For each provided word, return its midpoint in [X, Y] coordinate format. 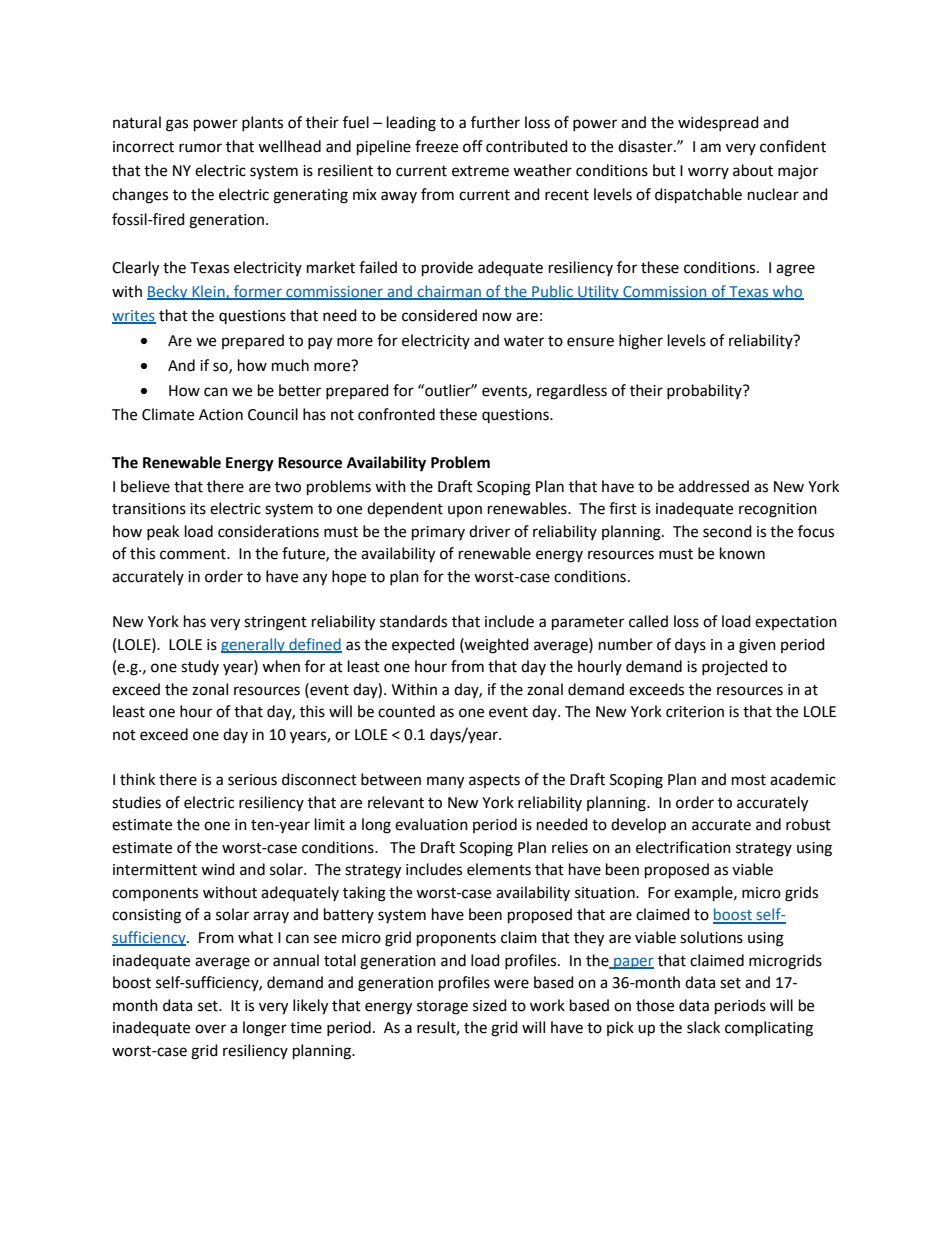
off [473, 146]
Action [221, 415]
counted [406, 711]
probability [705, 391]
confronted [396, 414]
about [753, 170]
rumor [200, 148]
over [210, 1029]
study [200, 667]
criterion [695, 712]
